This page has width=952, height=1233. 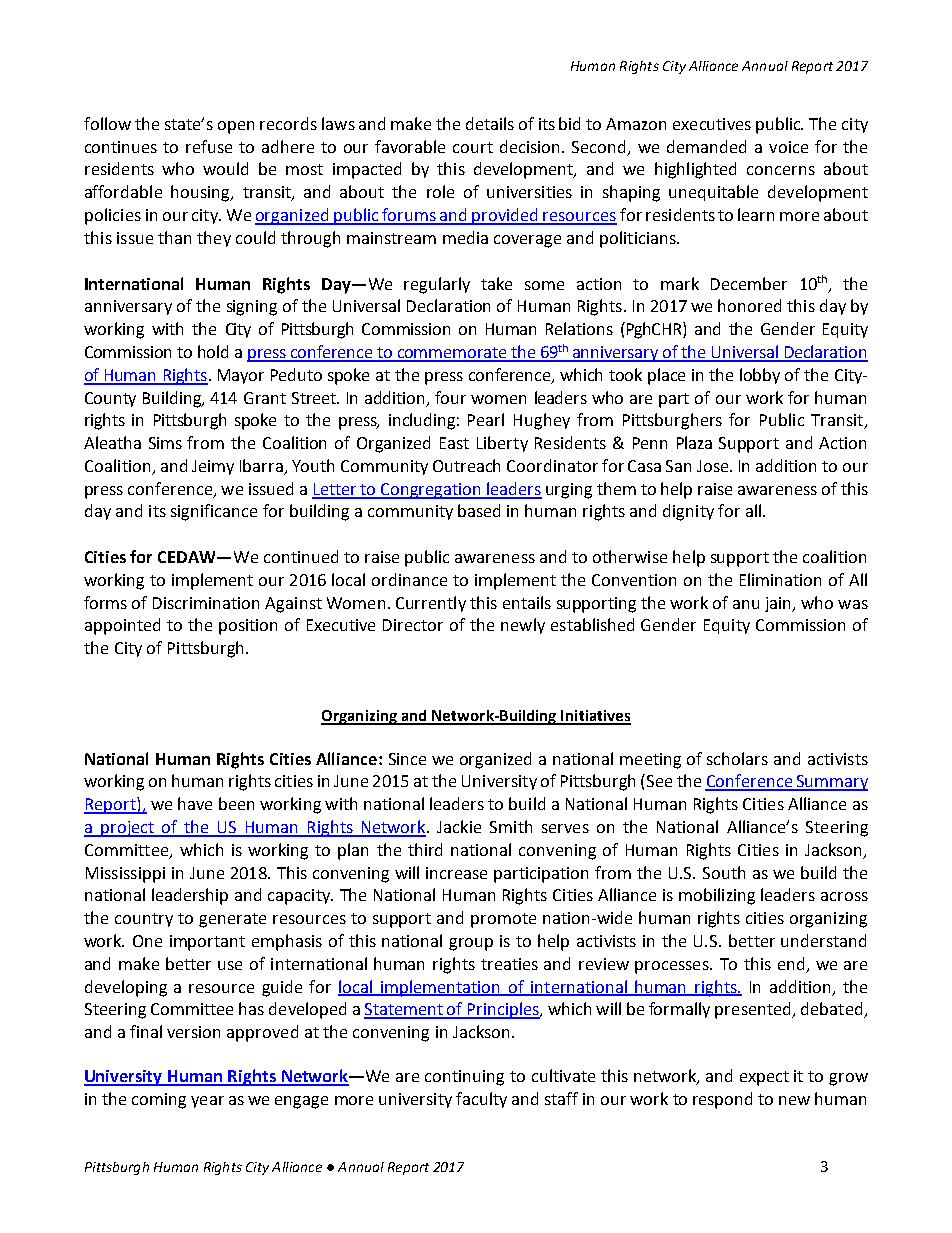 What do you see at coordinates (209, 146) in the page?
I see `refuse` at bounding box center [209, 146].
